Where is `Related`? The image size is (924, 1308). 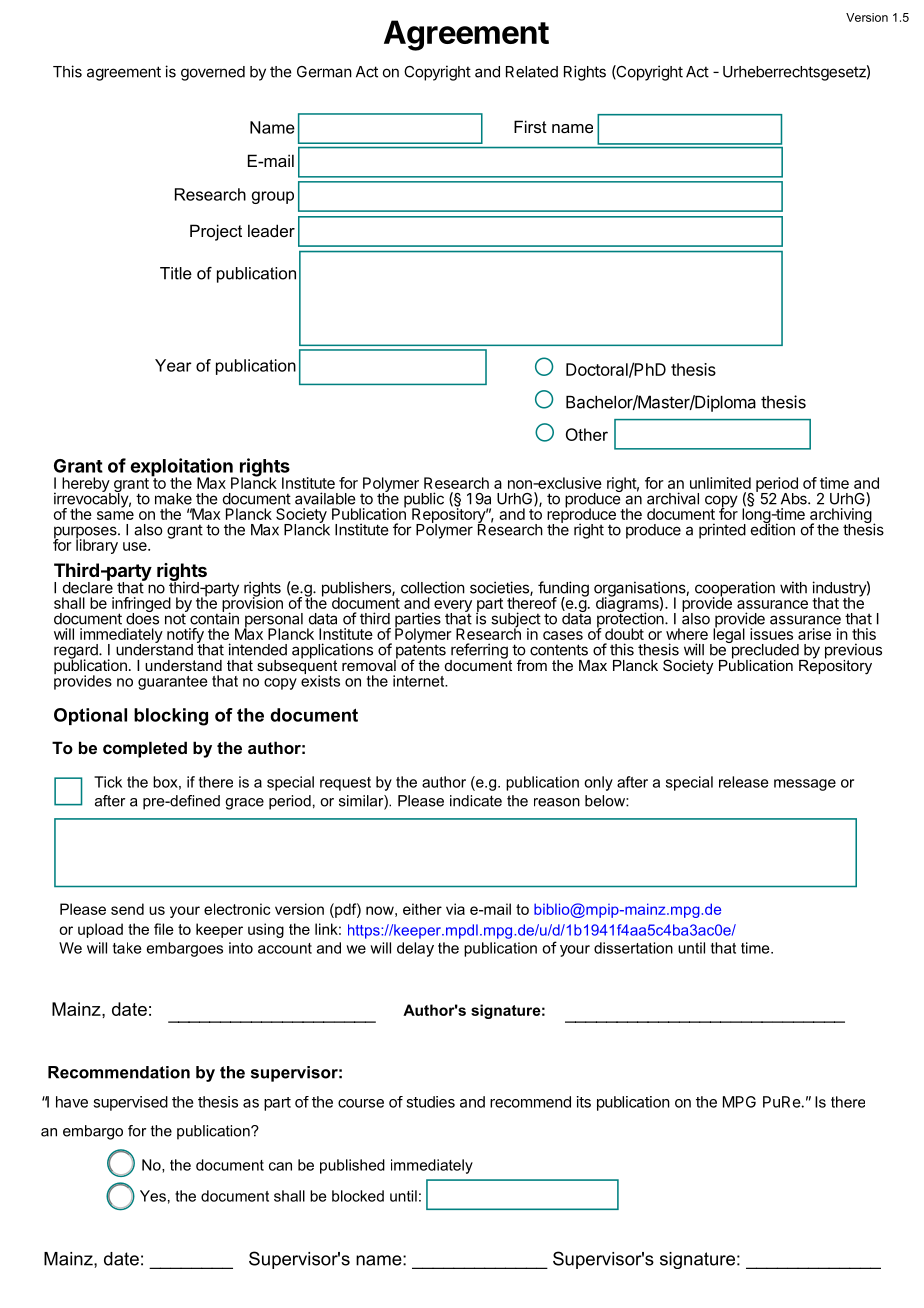 Related is located at coordinates (532, 72).
